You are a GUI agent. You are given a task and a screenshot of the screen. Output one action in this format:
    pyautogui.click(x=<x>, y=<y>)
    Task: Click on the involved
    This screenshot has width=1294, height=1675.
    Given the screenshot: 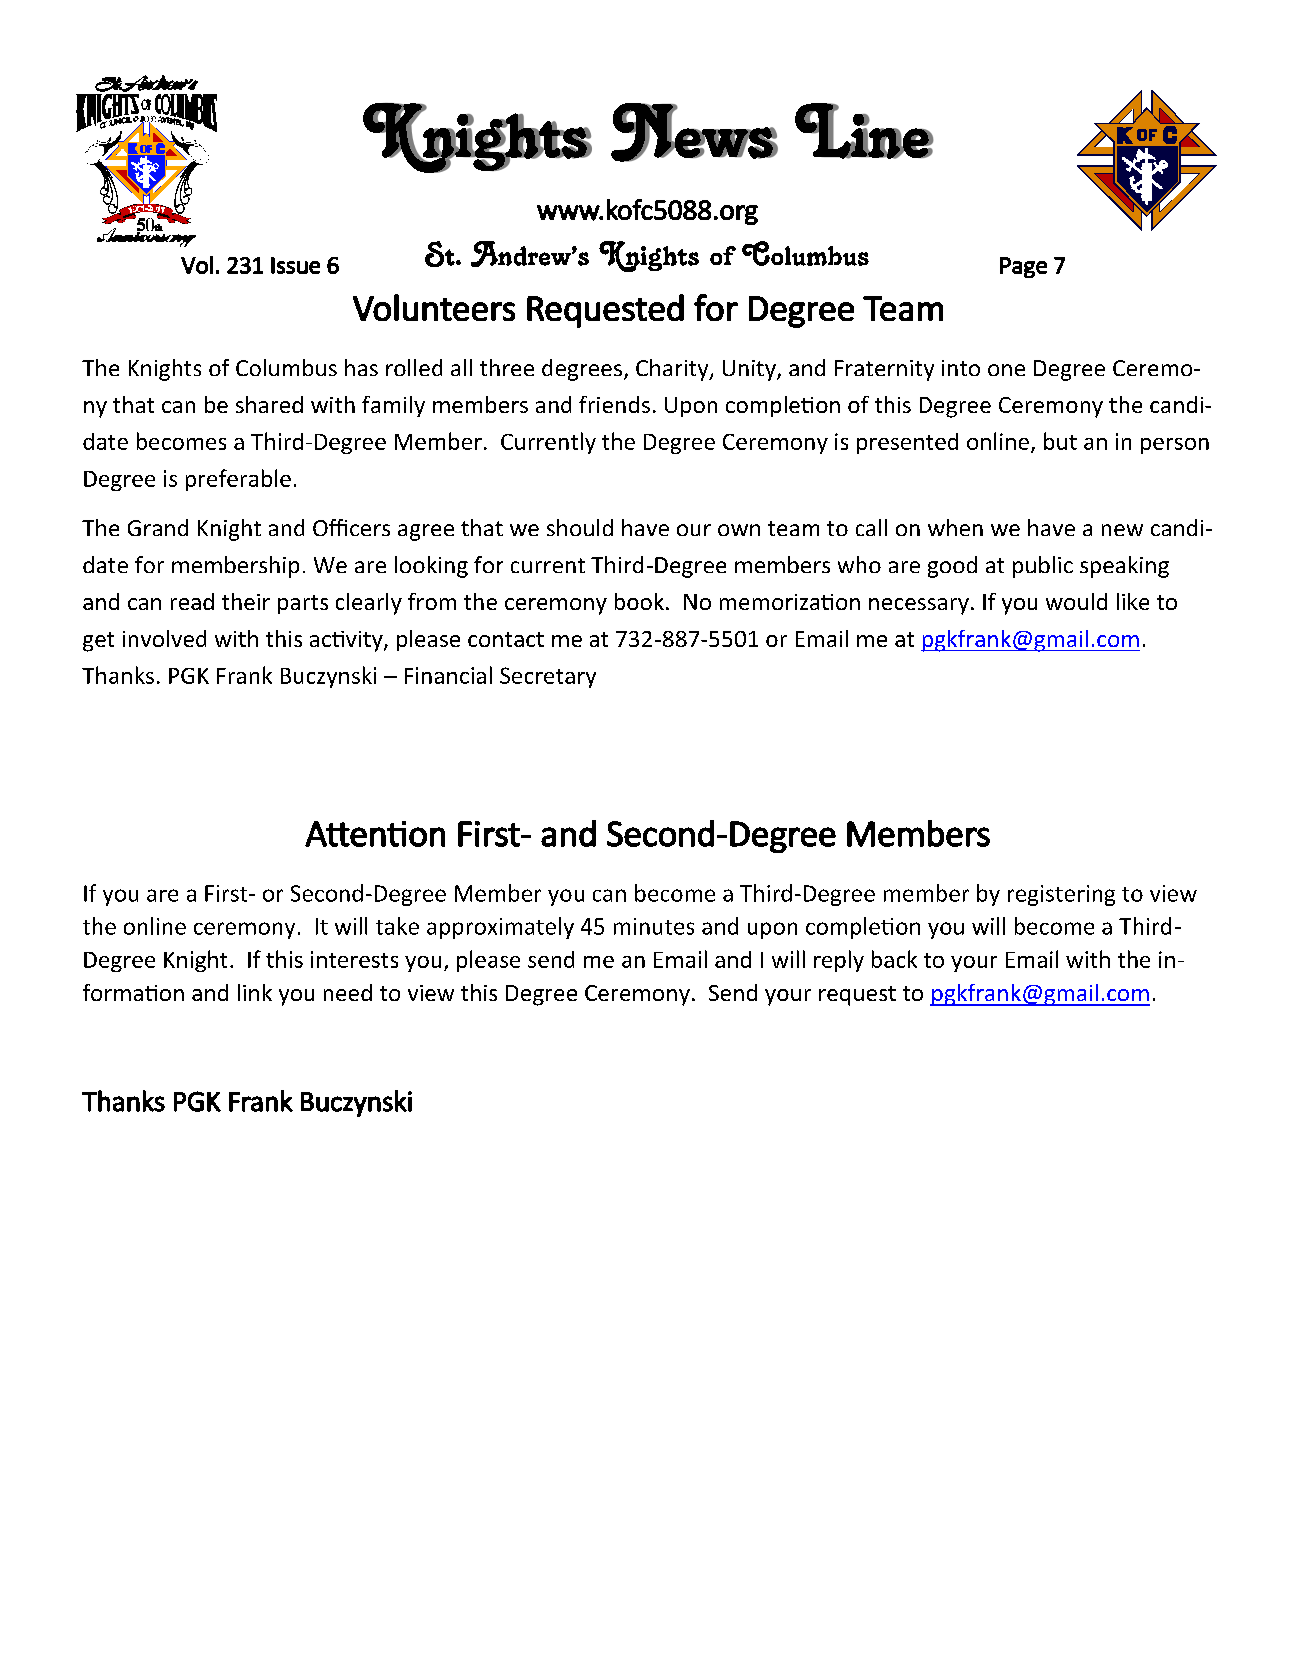 What is the action you would take?
    pyautogui.click(x=164, y=638)
